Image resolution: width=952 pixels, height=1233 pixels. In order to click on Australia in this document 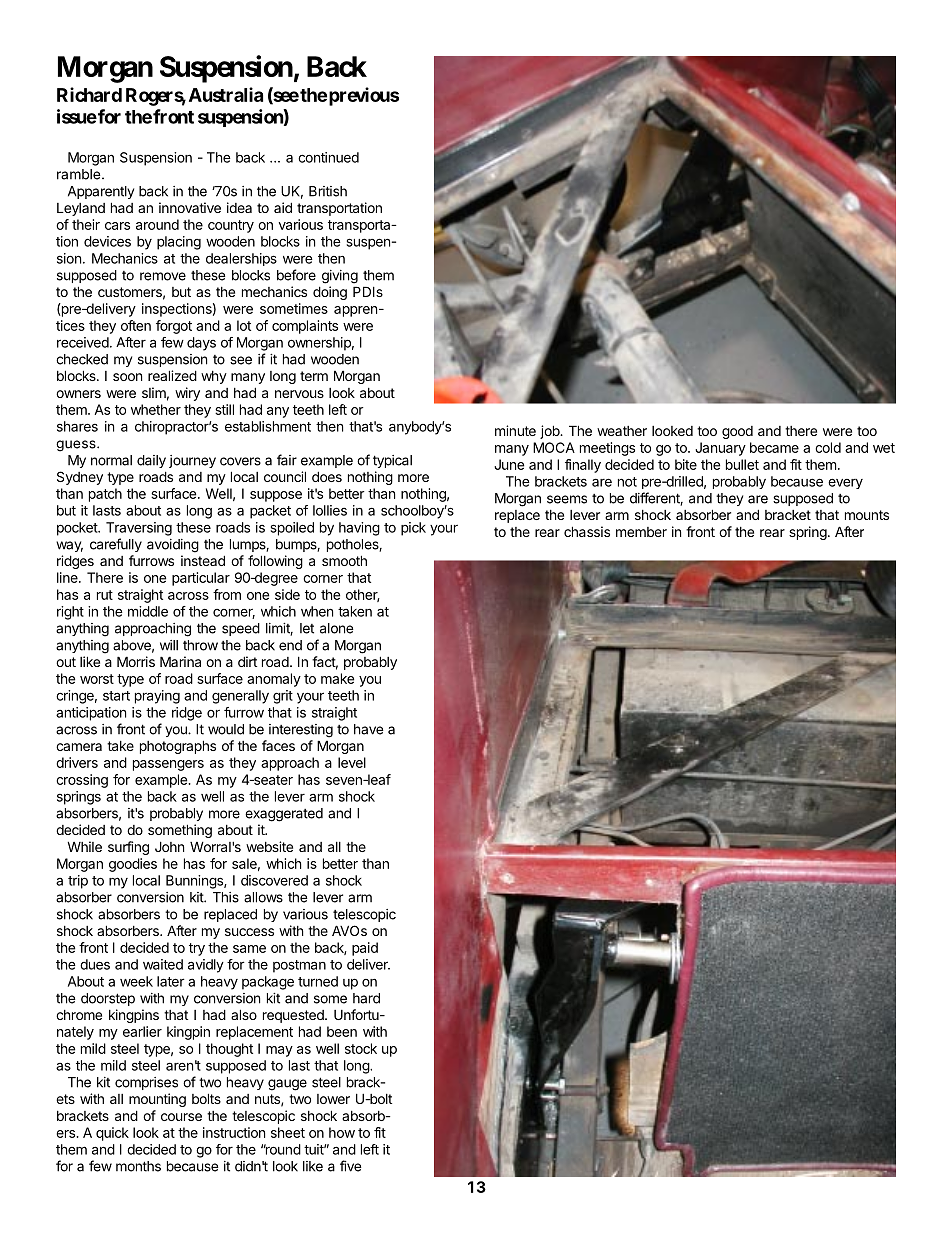, I will do `click(226, 94)`.
